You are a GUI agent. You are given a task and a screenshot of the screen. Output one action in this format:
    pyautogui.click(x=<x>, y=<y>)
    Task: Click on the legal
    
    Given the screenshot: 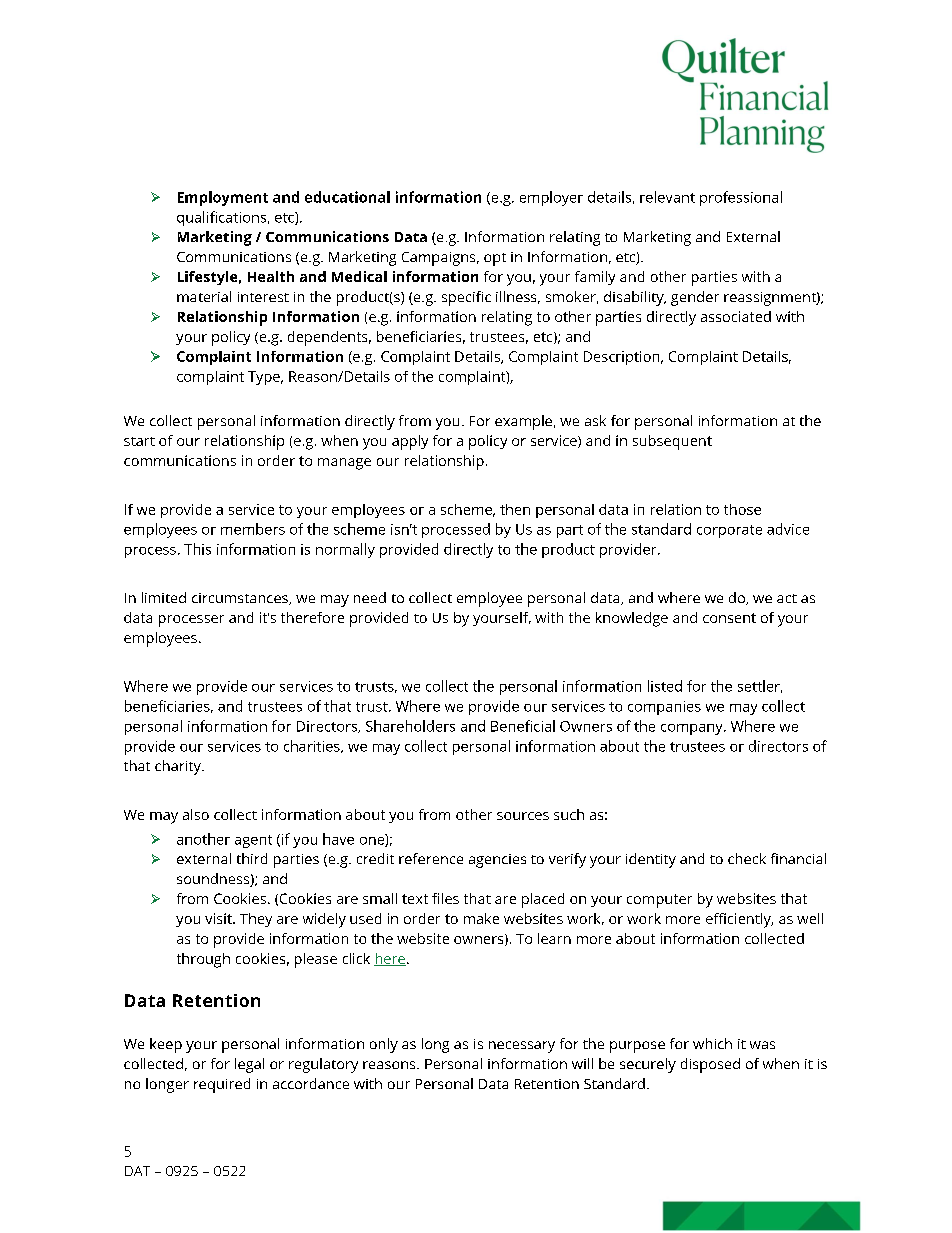 What is the action you would take?
    pyautogui.click(x=249, y=1065)
